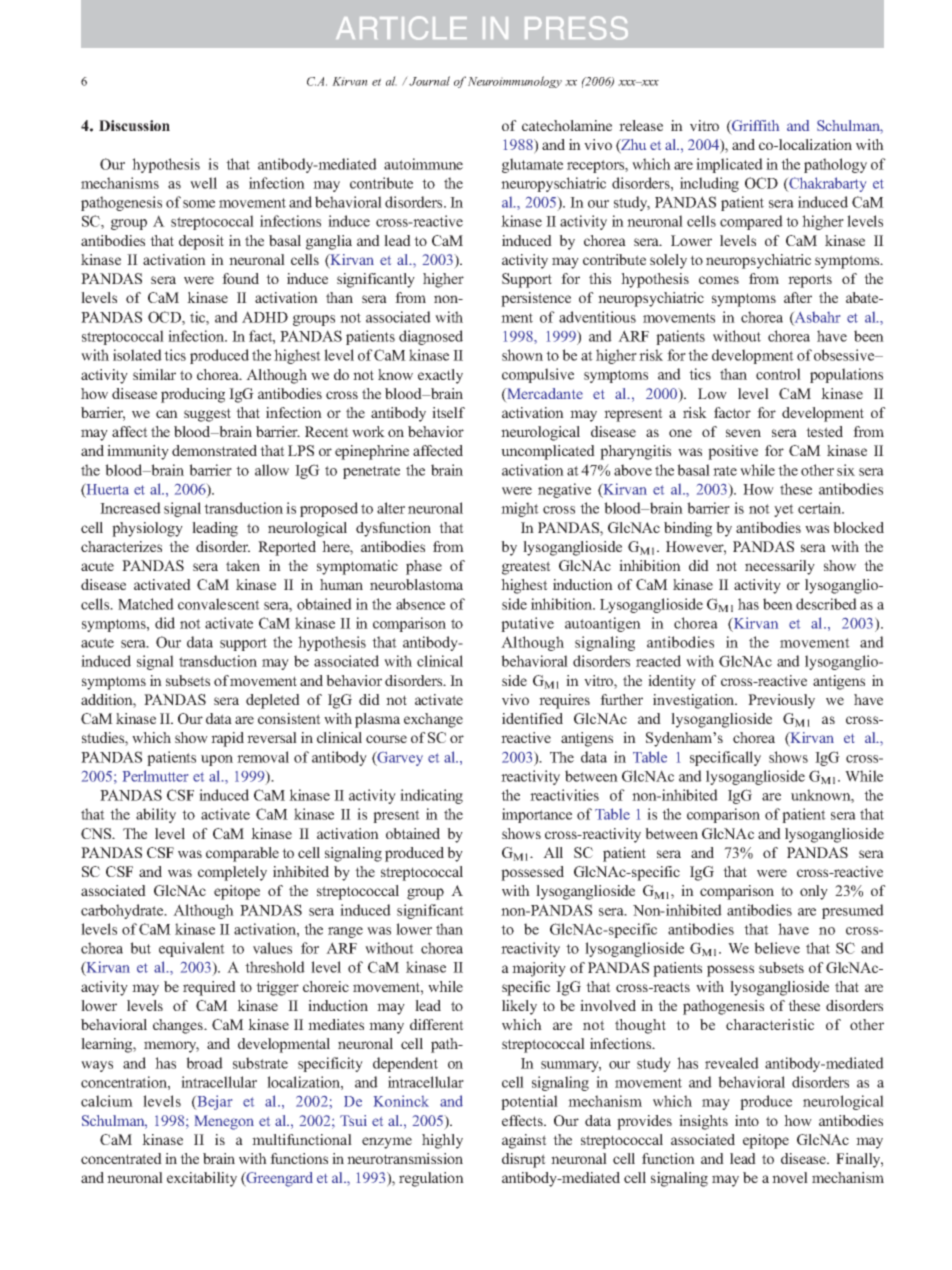  What do you see at coordinates (754, 127) in the screenshot?
I see `Griffith` at bounding box center [754, 127].
